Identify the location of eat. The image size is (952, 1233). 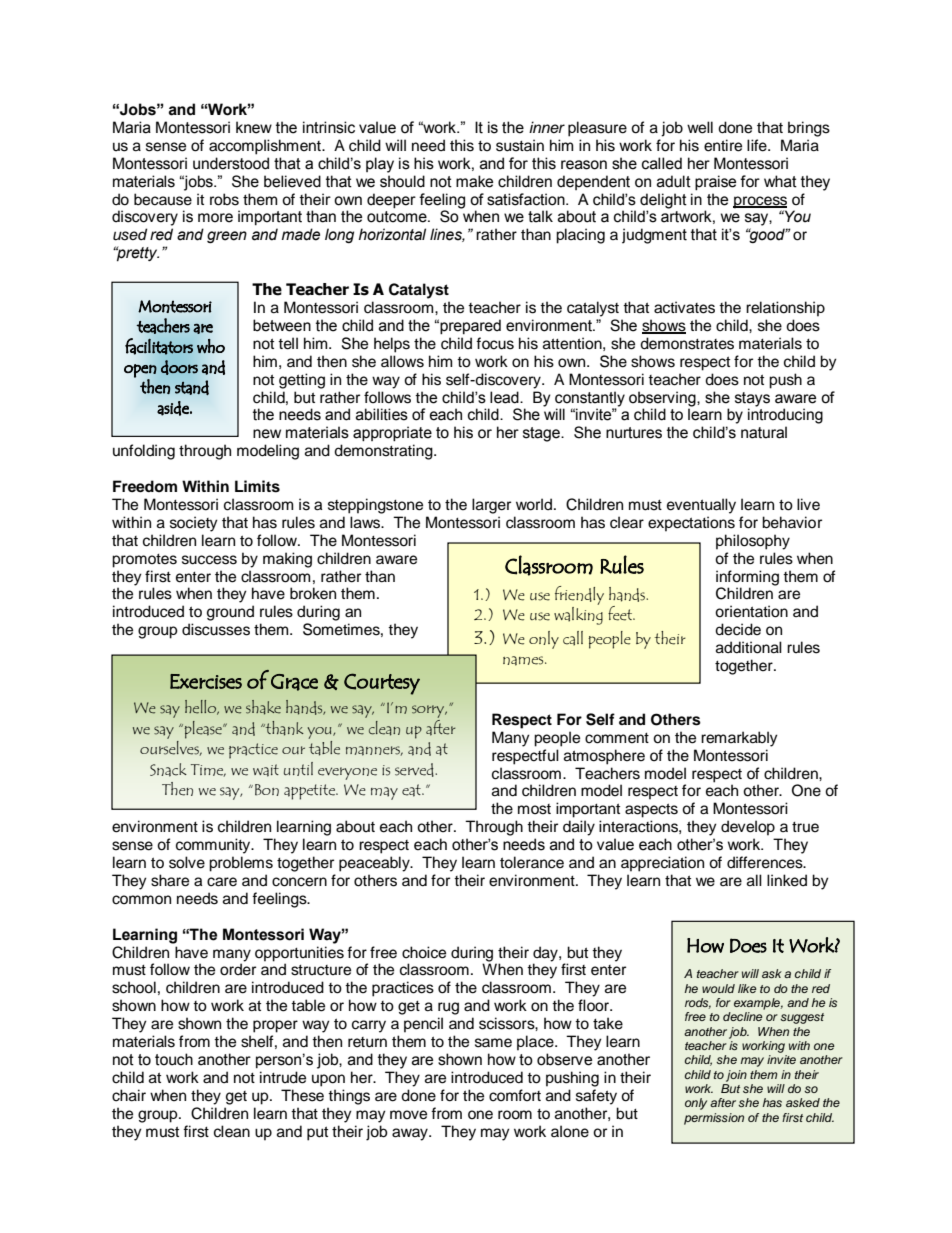
(412, 790).
